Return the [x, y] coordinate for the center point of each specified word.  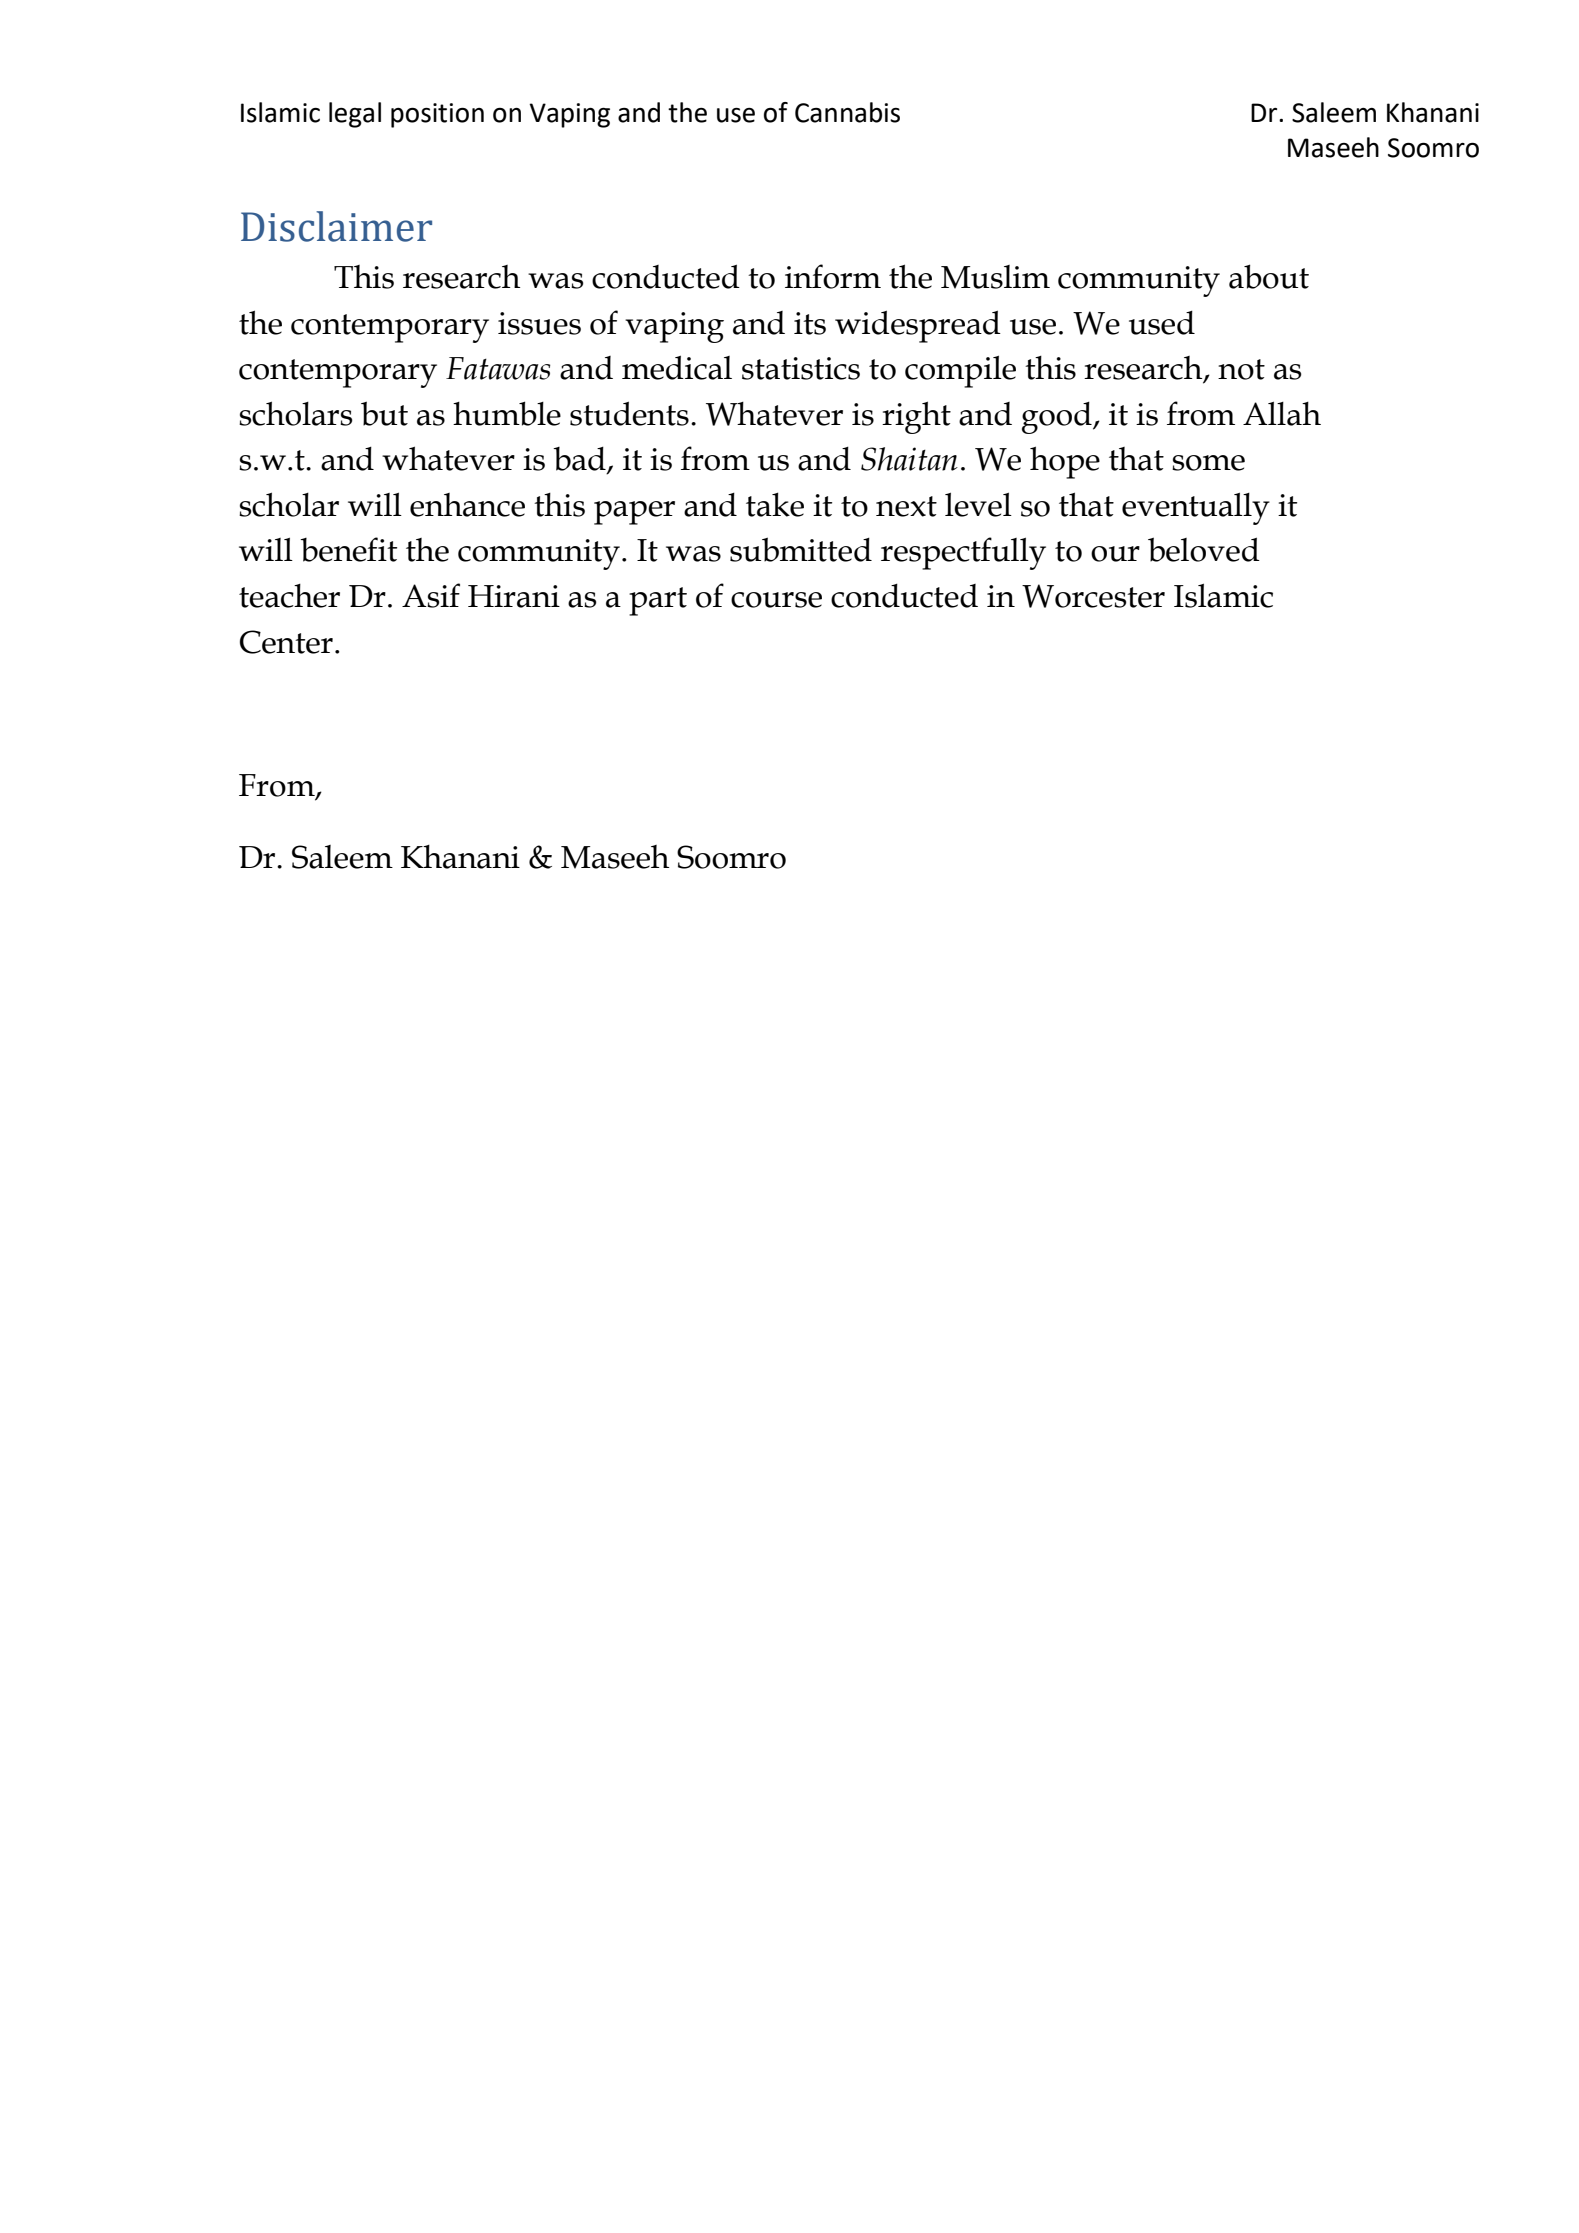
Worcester [1093, 596]
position [437, 115]
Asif [431, 595]
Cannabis [847, 112]
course [776, 600]
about [1269, 276]
